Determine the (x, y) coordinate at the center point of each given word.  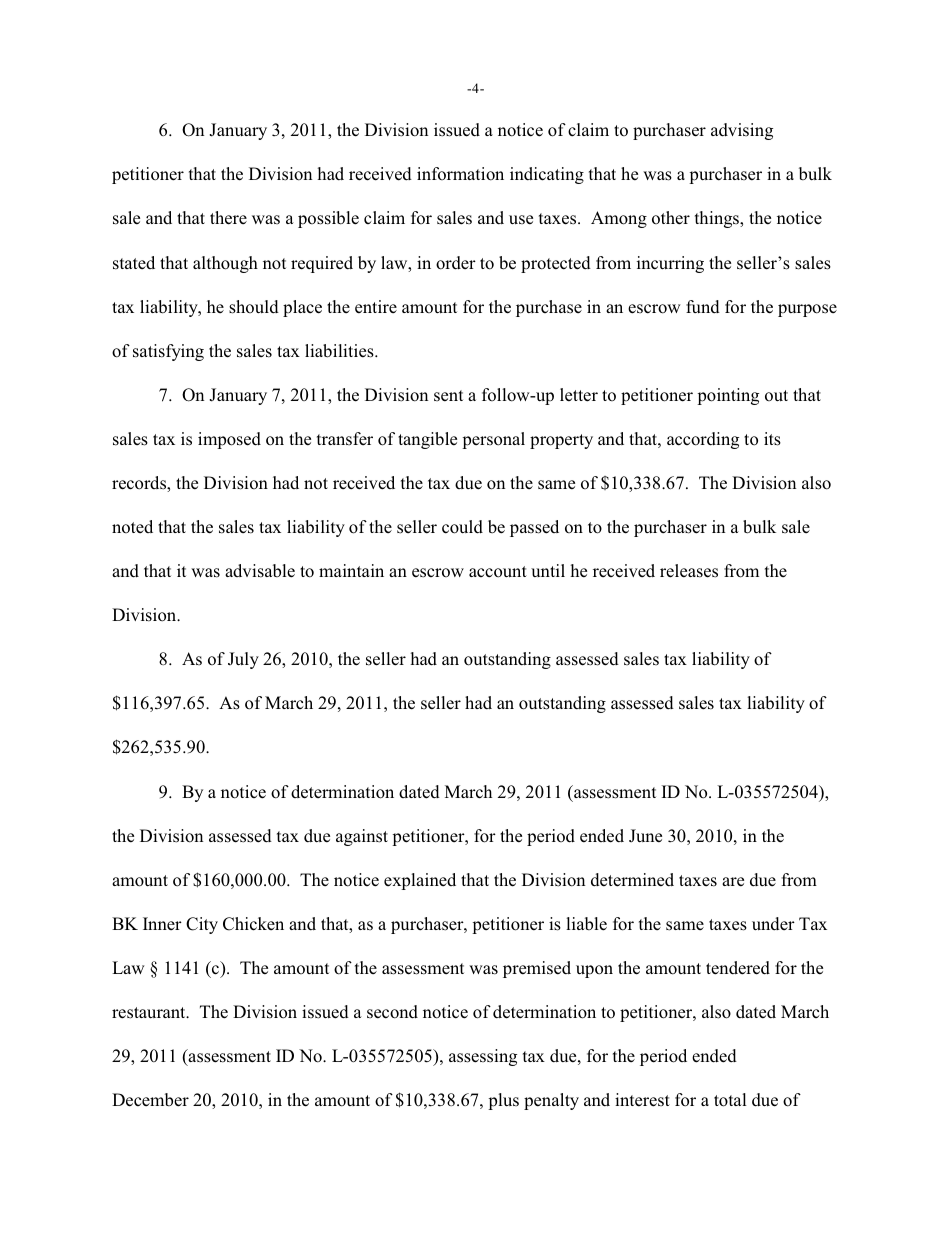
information (460, 174)
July (243, 660)
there (228, 218)
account (498, 572)
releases (689, 571)
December (150, 1100)
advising (742, 131)
